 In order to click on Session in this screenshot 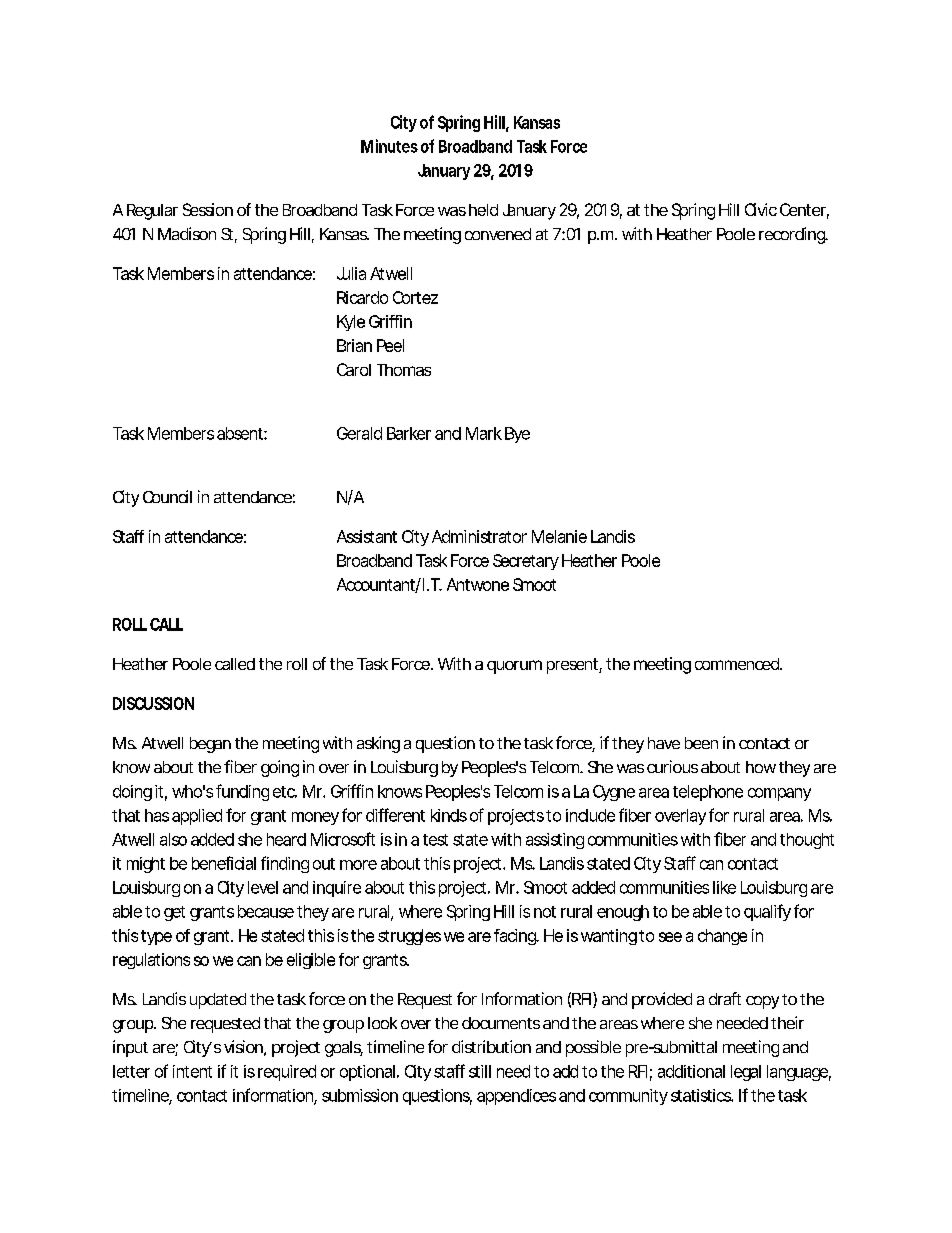, I will do `click(208, 209)`.
